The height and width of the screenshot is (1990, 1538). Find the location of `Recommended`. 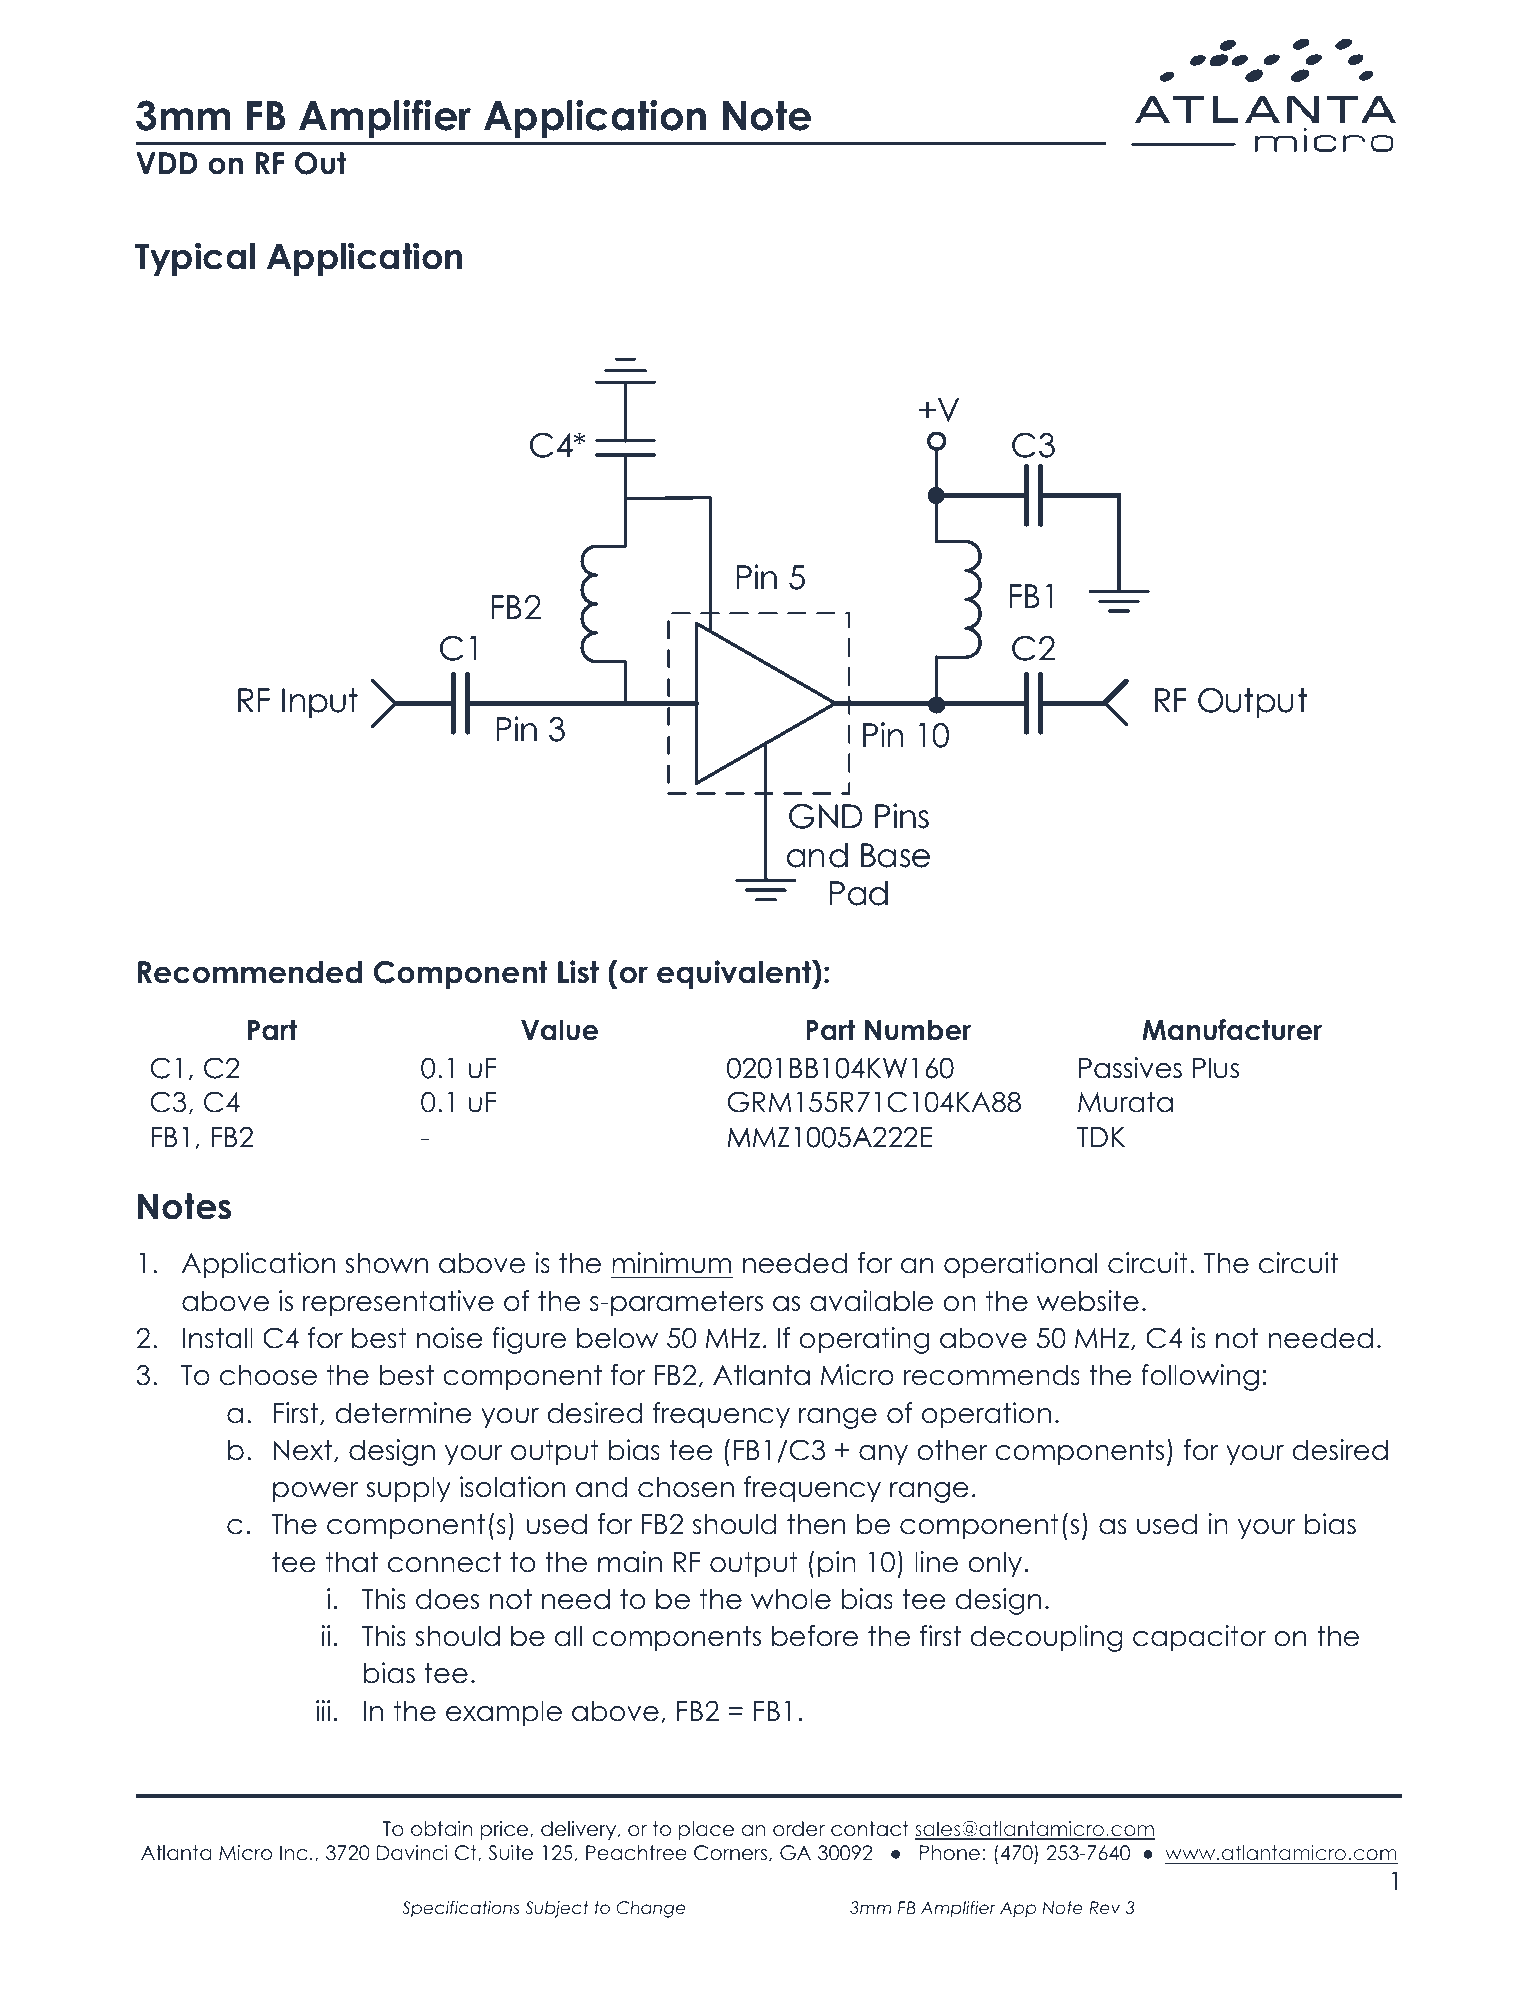

Recommended is located at coordinates (250, 972).
